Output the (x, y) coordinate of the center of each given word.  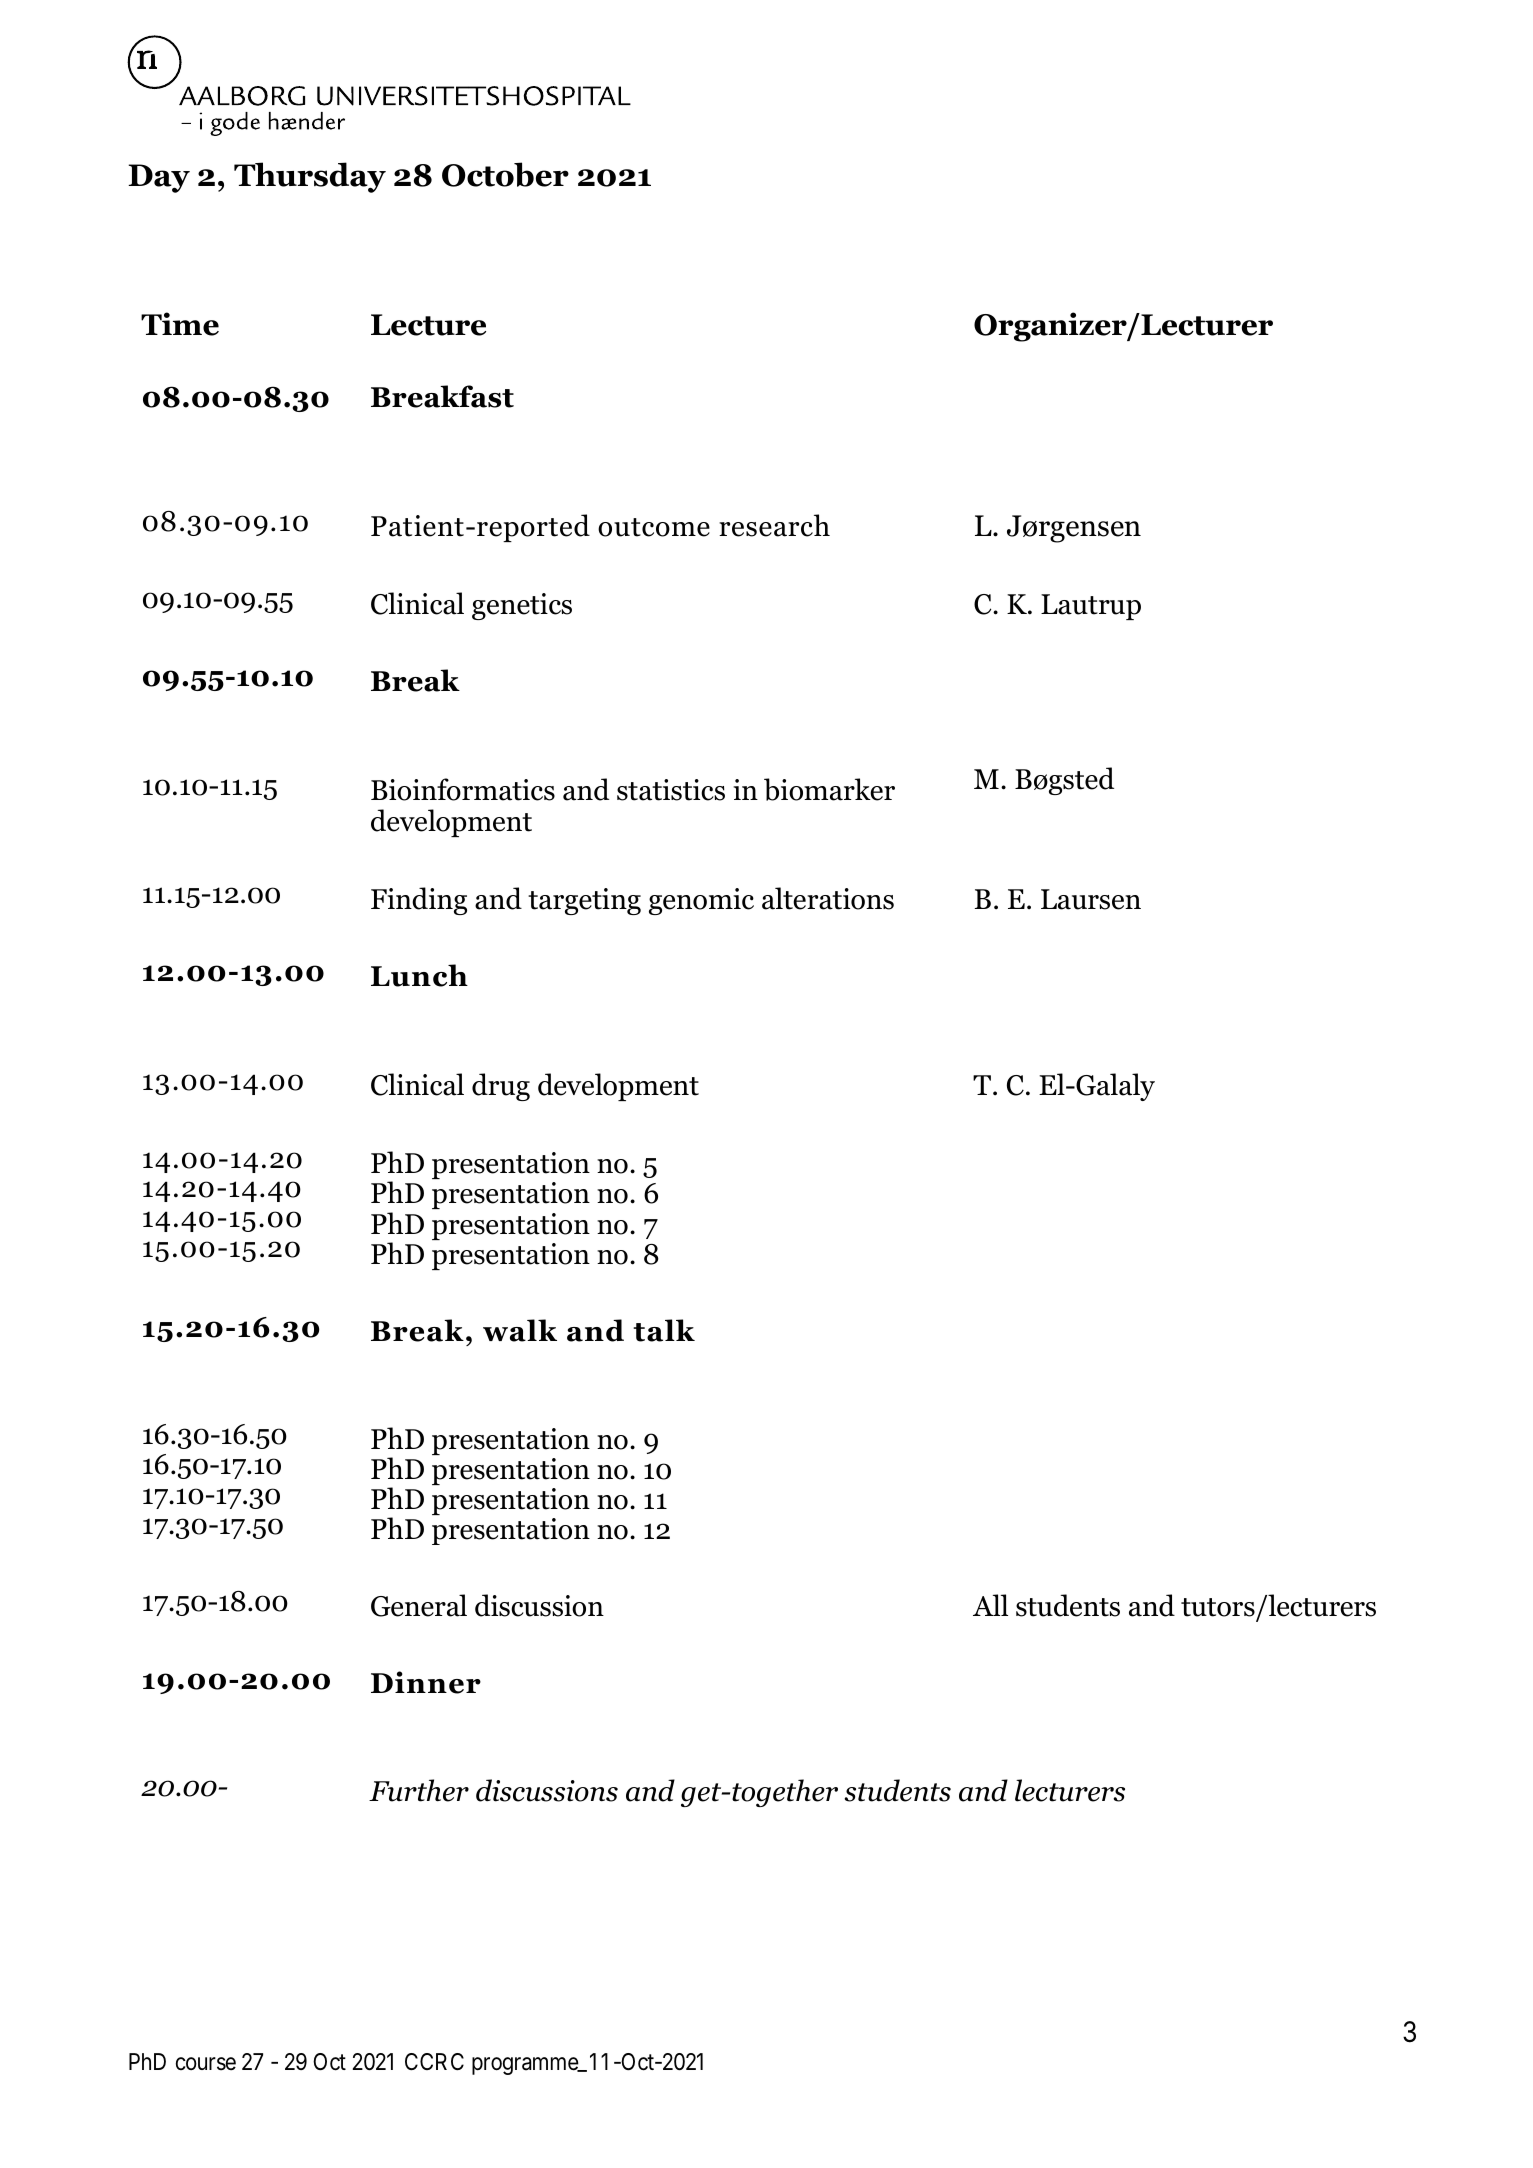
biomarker (829, 789)
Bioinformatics (463, 789)
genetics (522, 606)
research (774, 525)
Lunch (419, 975)
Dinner (426, 1682)
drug (501, 1087)
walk (520, 1330)
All (990, 1605)
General (419, 1605)
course (206, 2064)
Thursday (310, 177)
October (505, 174)
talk (664, 1330)
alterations (828, 898)
